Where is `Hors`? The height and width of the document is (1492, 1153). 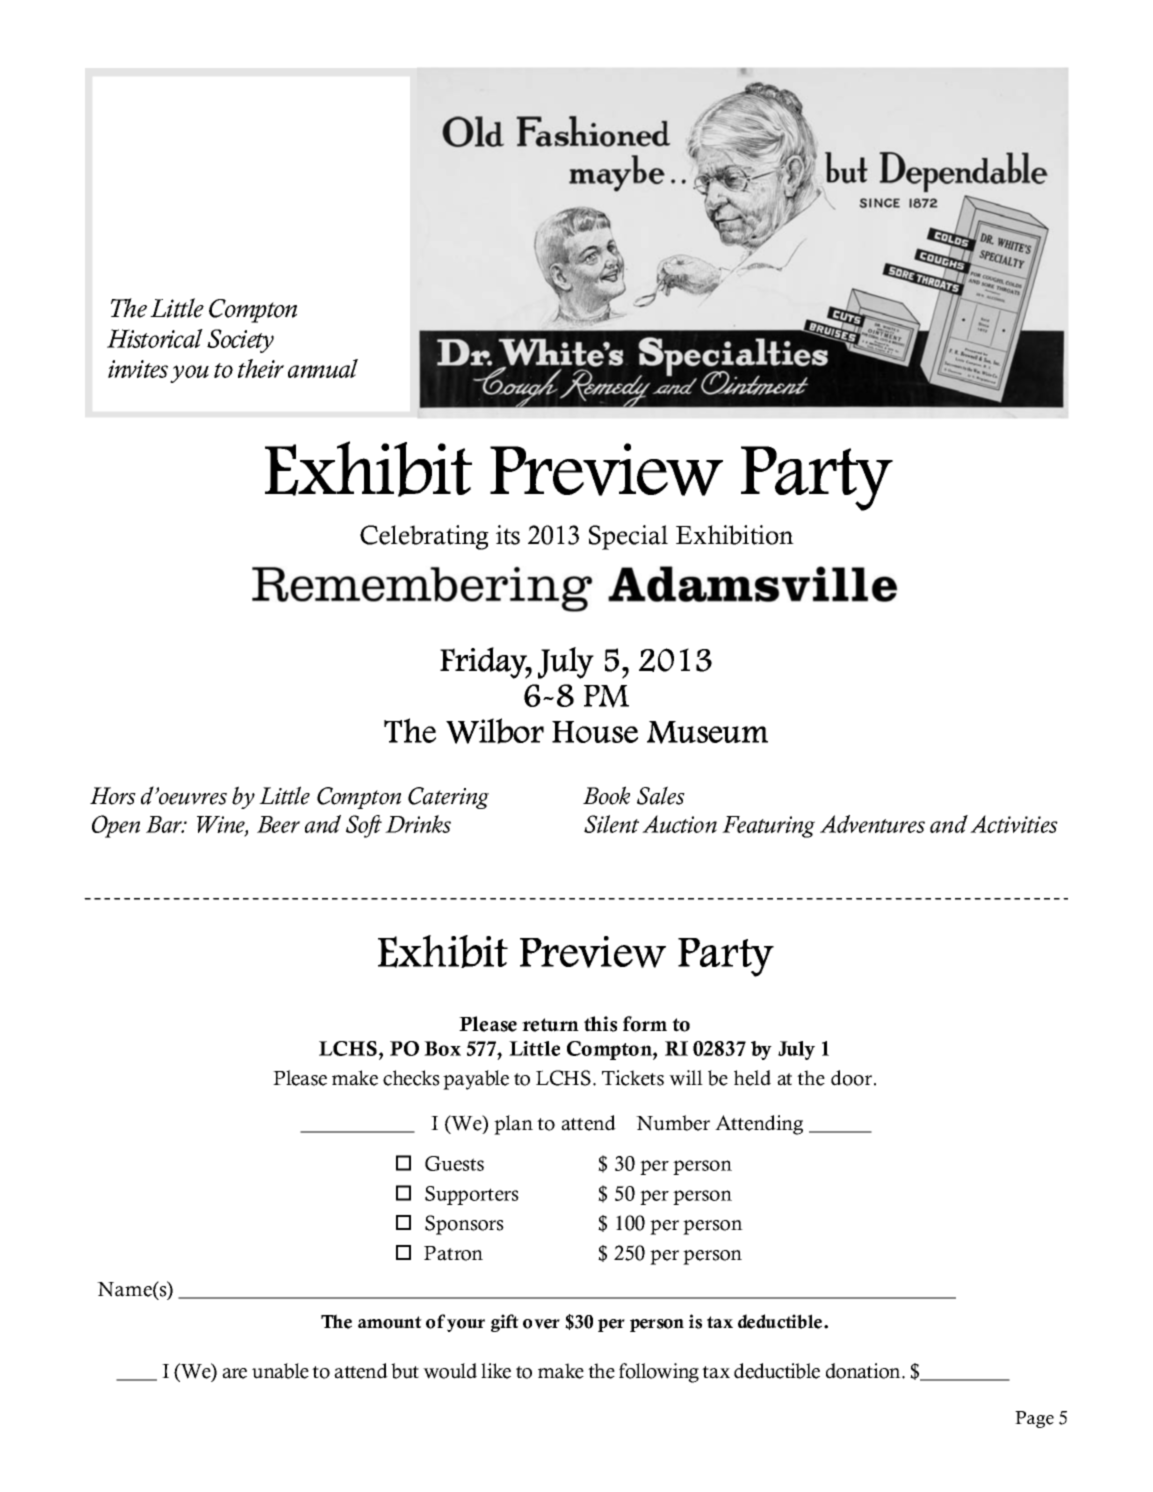 Hors is located at coordinates (113, 796).
